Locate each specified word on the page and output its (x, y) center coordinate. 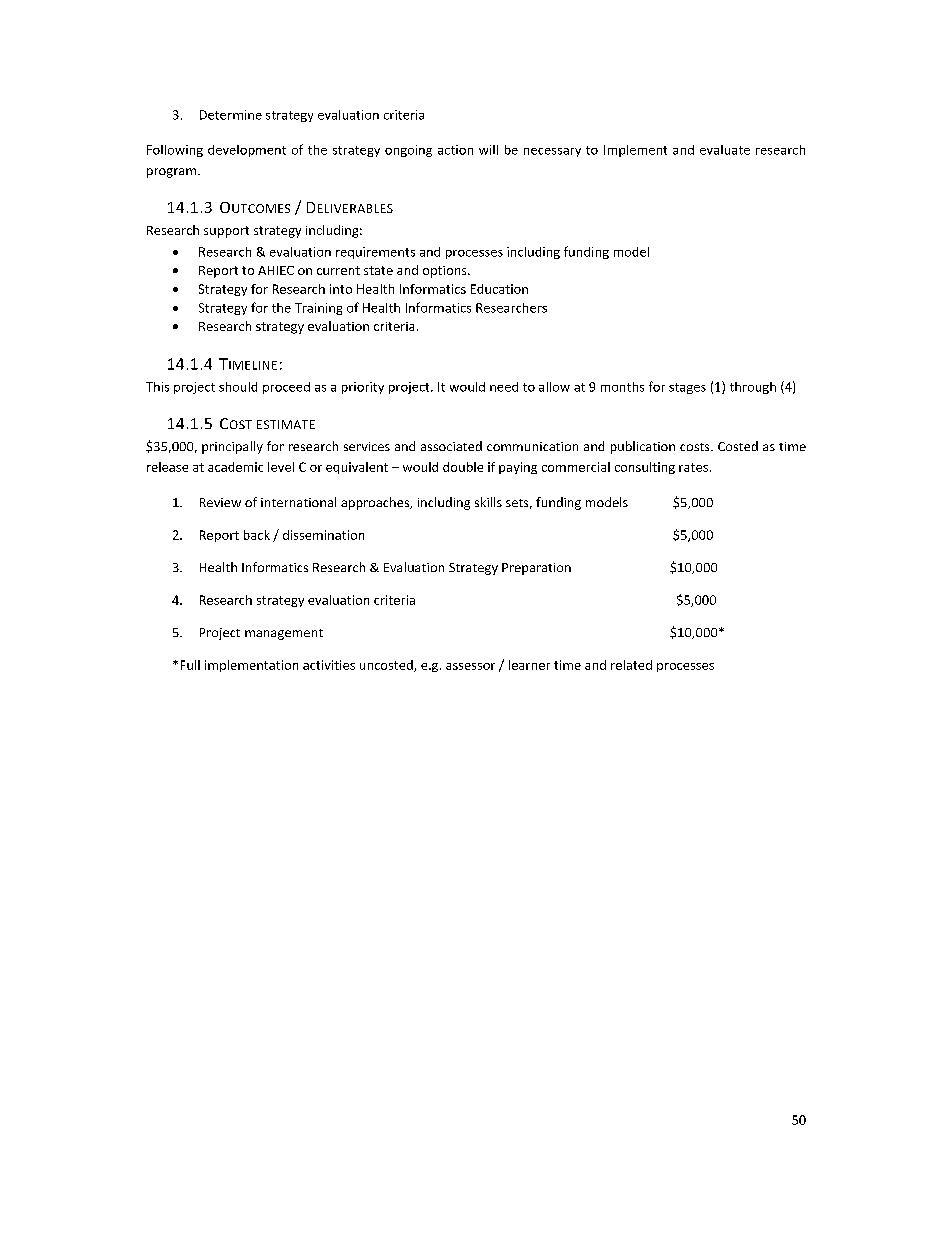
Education (499, 289)
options (446, 272)
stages (687, 388)
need (504, 387)
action (455, 150)
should (238, 387)
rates (693, 467)
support (226, 232)
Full (190, 665)
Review (220, 502)
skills (488, 502)
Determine (231, 115)
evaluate (725, 150)
